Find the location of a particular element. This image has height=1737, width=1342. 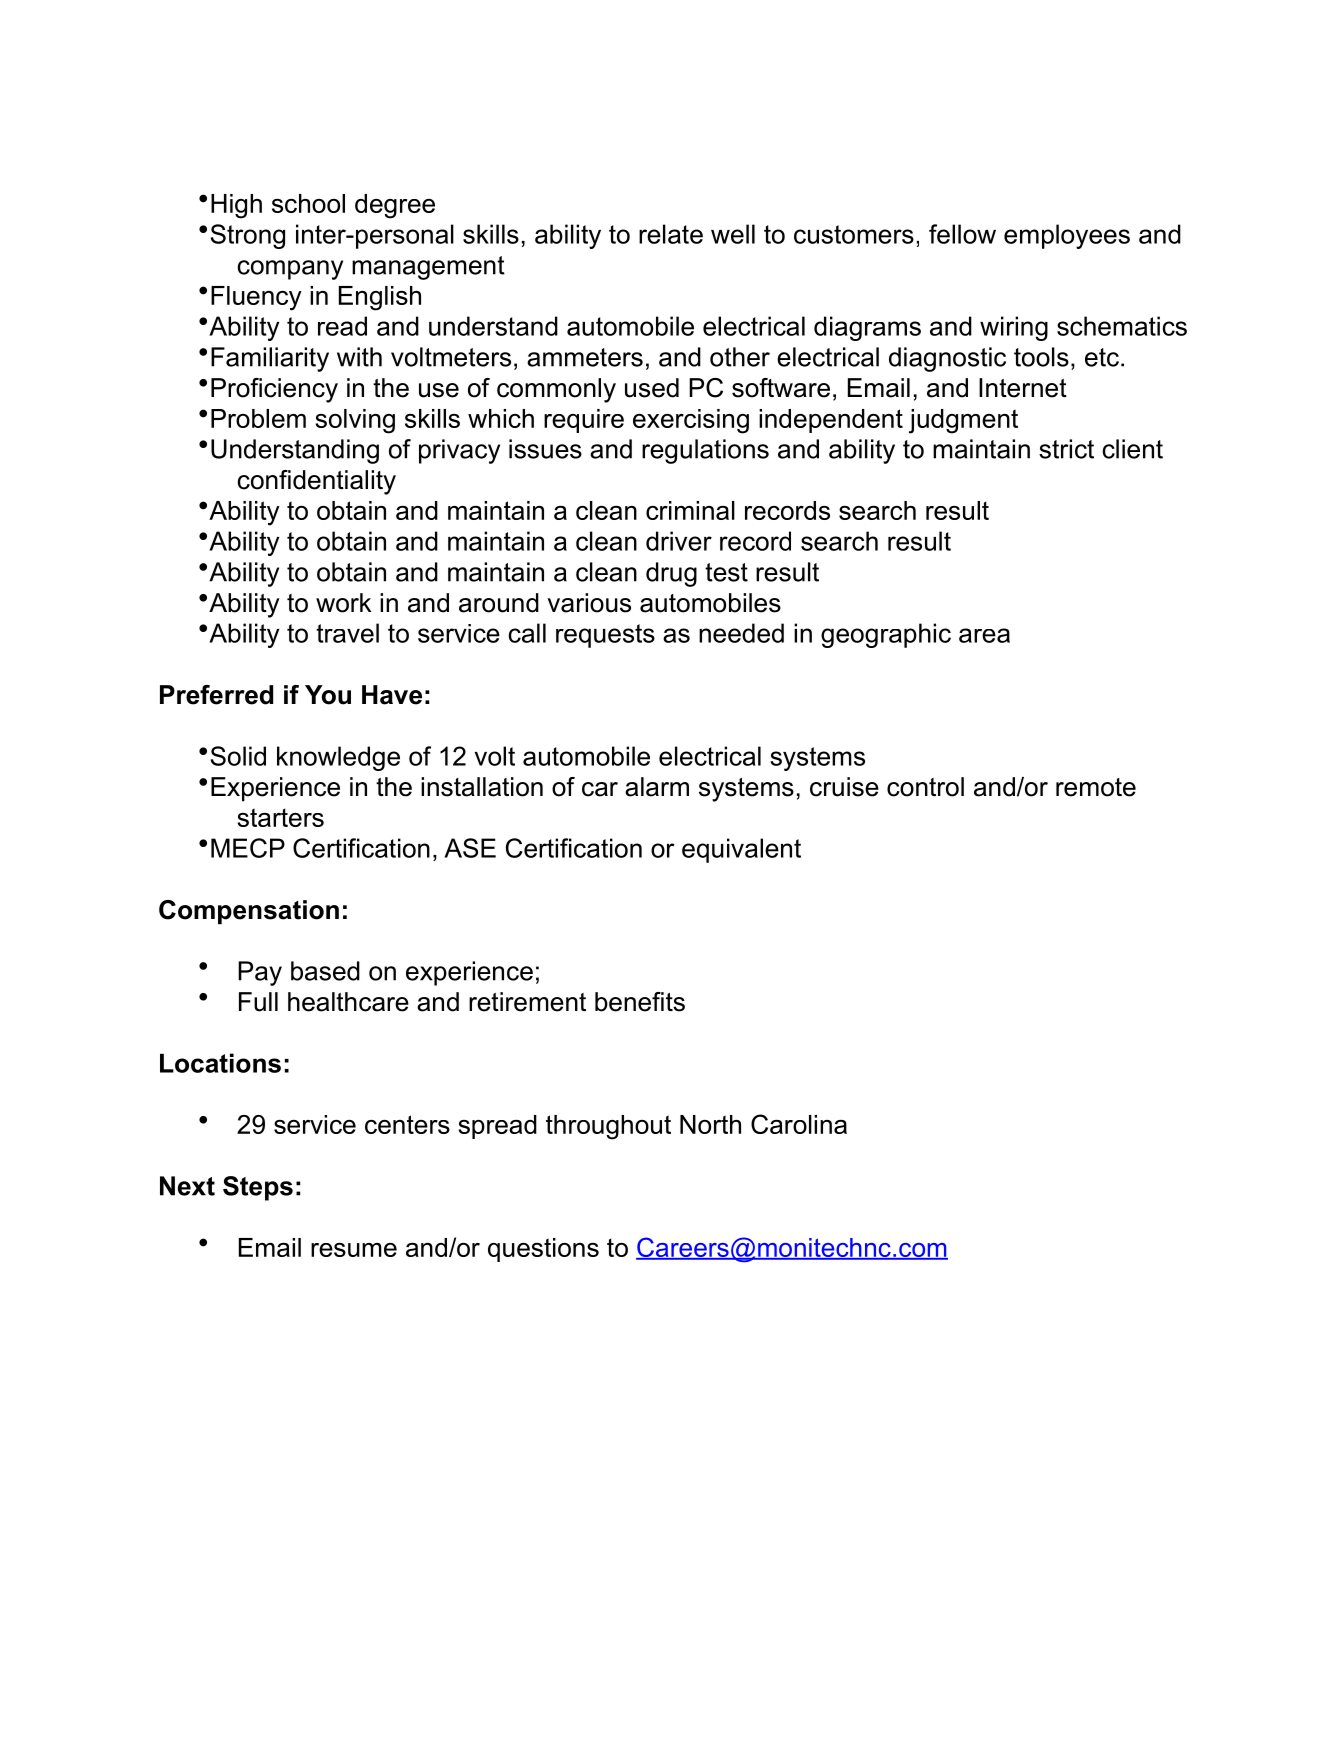

area is located at coordinates (984, 635).
